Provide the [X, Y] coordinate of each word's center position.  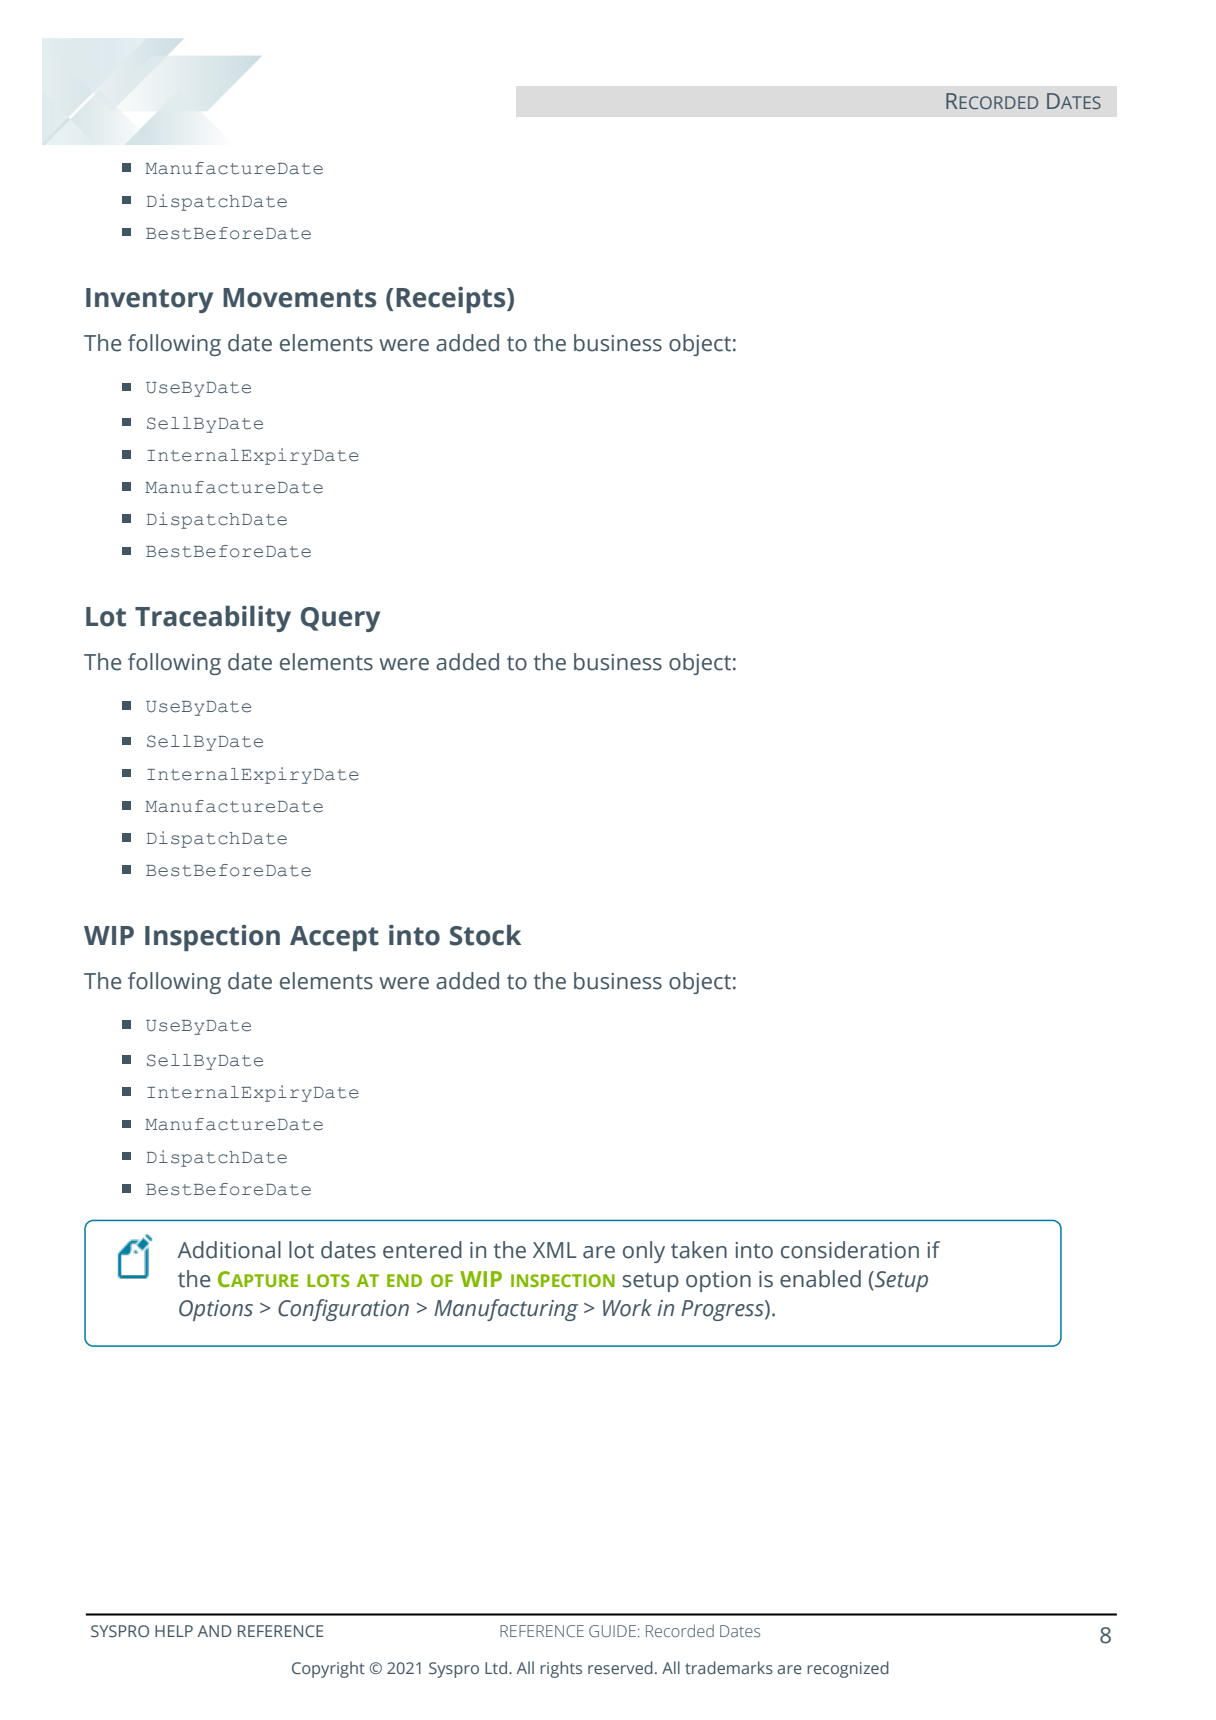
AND [215, 1631]
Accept [334, 938]
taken [699, 1250]
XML [555, 1250]
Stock [485, 935]
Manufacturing [506, 1310]
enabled [820, 1279]
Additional [229, 1250]
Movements [299, 298]
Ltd [496, 1667]
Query [340, 619]
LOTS [328, 1280]
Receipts [452, 300]
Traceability [213, 618]
